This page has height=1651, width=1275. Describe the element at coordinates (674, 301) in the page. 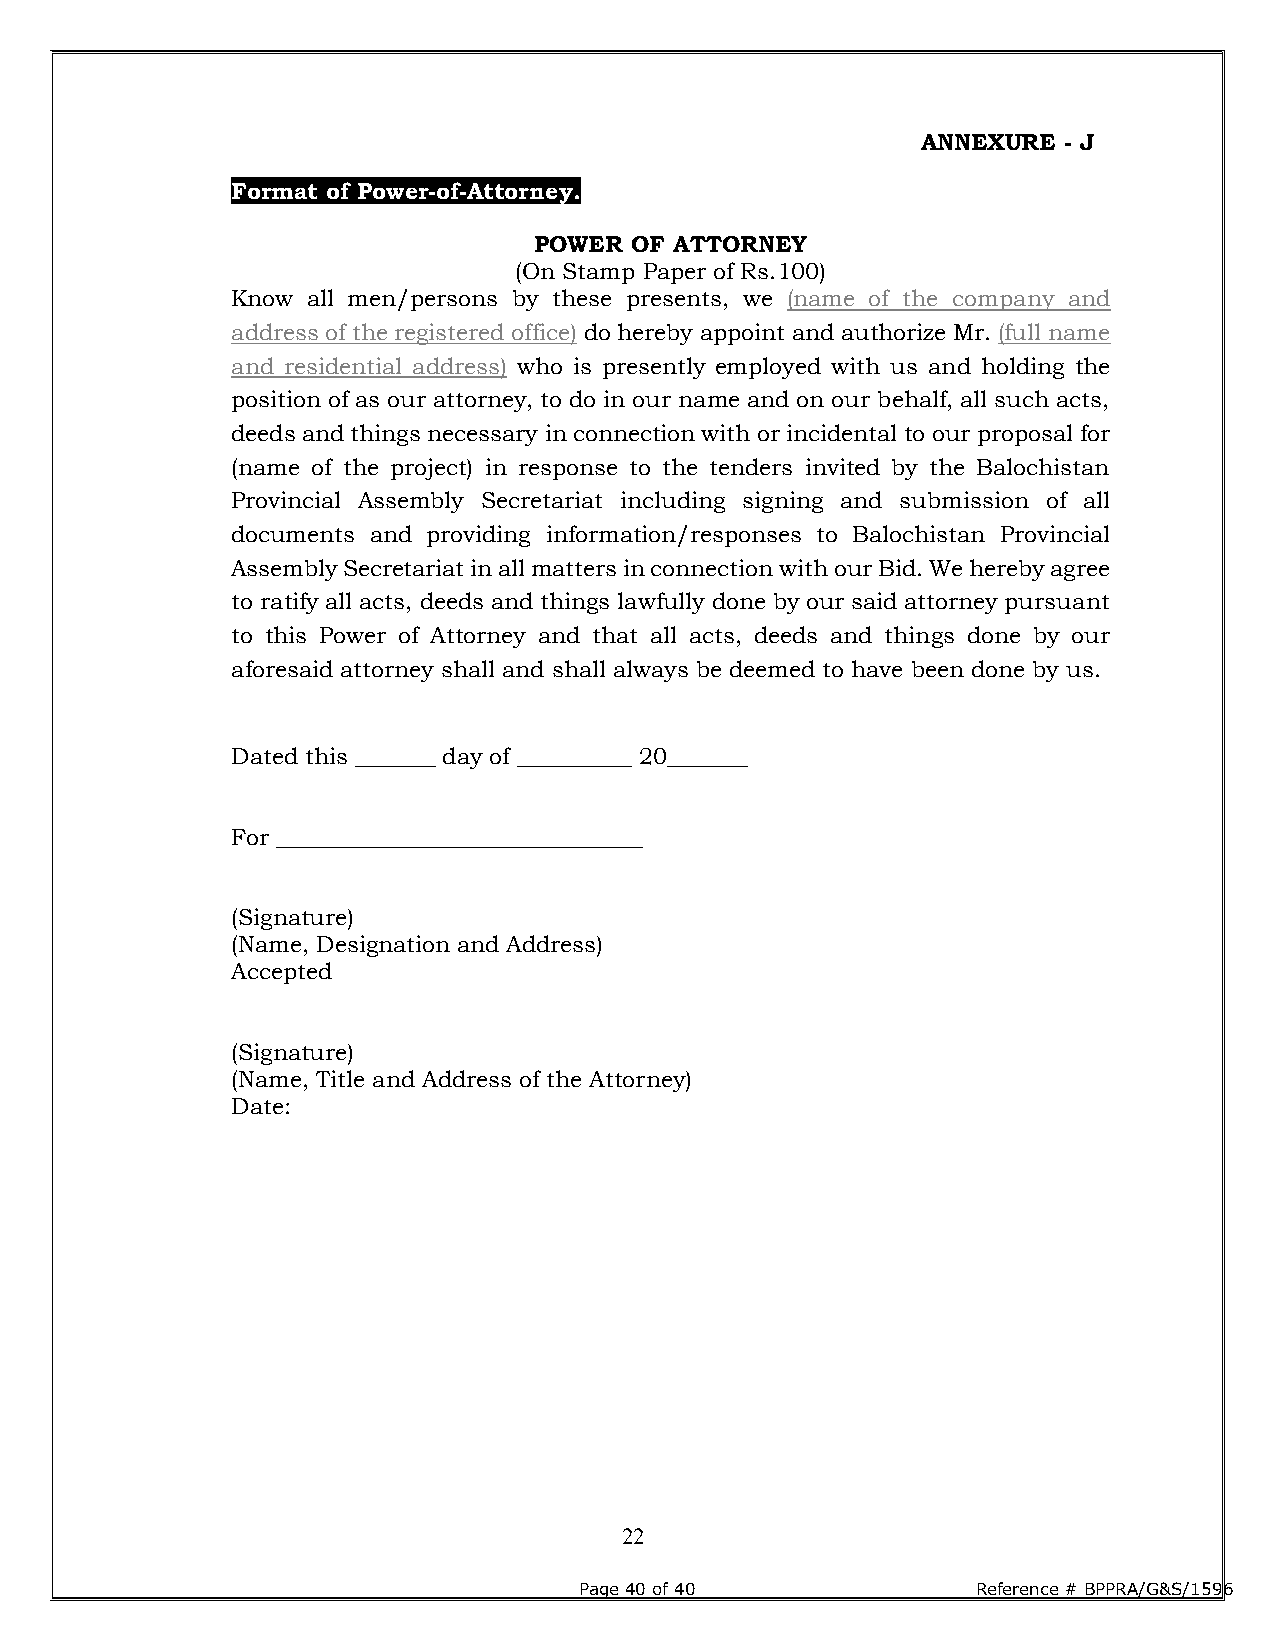

I see `presents` at that location.
